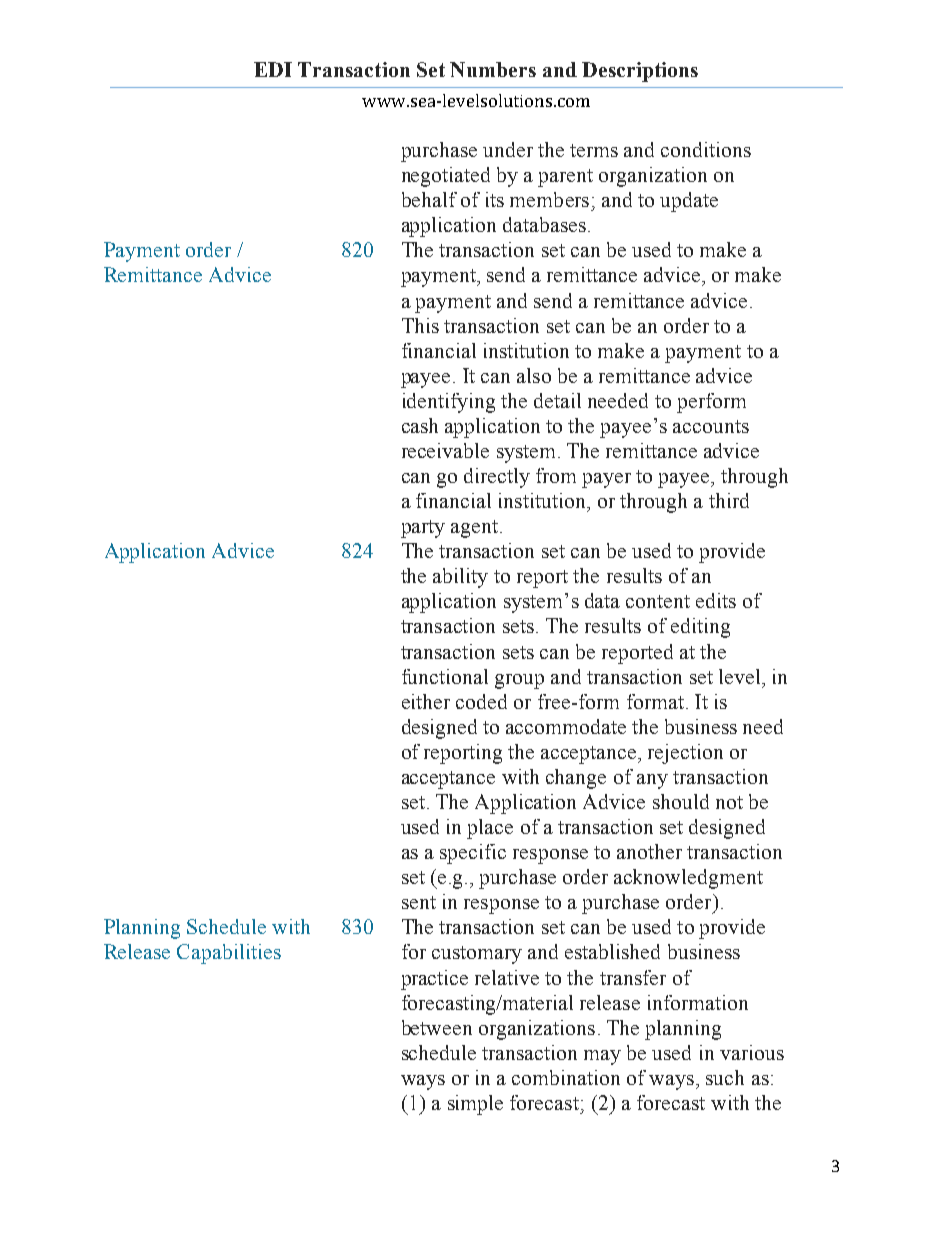 Image resolution: width=952 pixels, height=1233 pixels. What do you see at coordinates (429, 199) in the screenshot?
I see `behalf` at bounding box center [429, 199].
